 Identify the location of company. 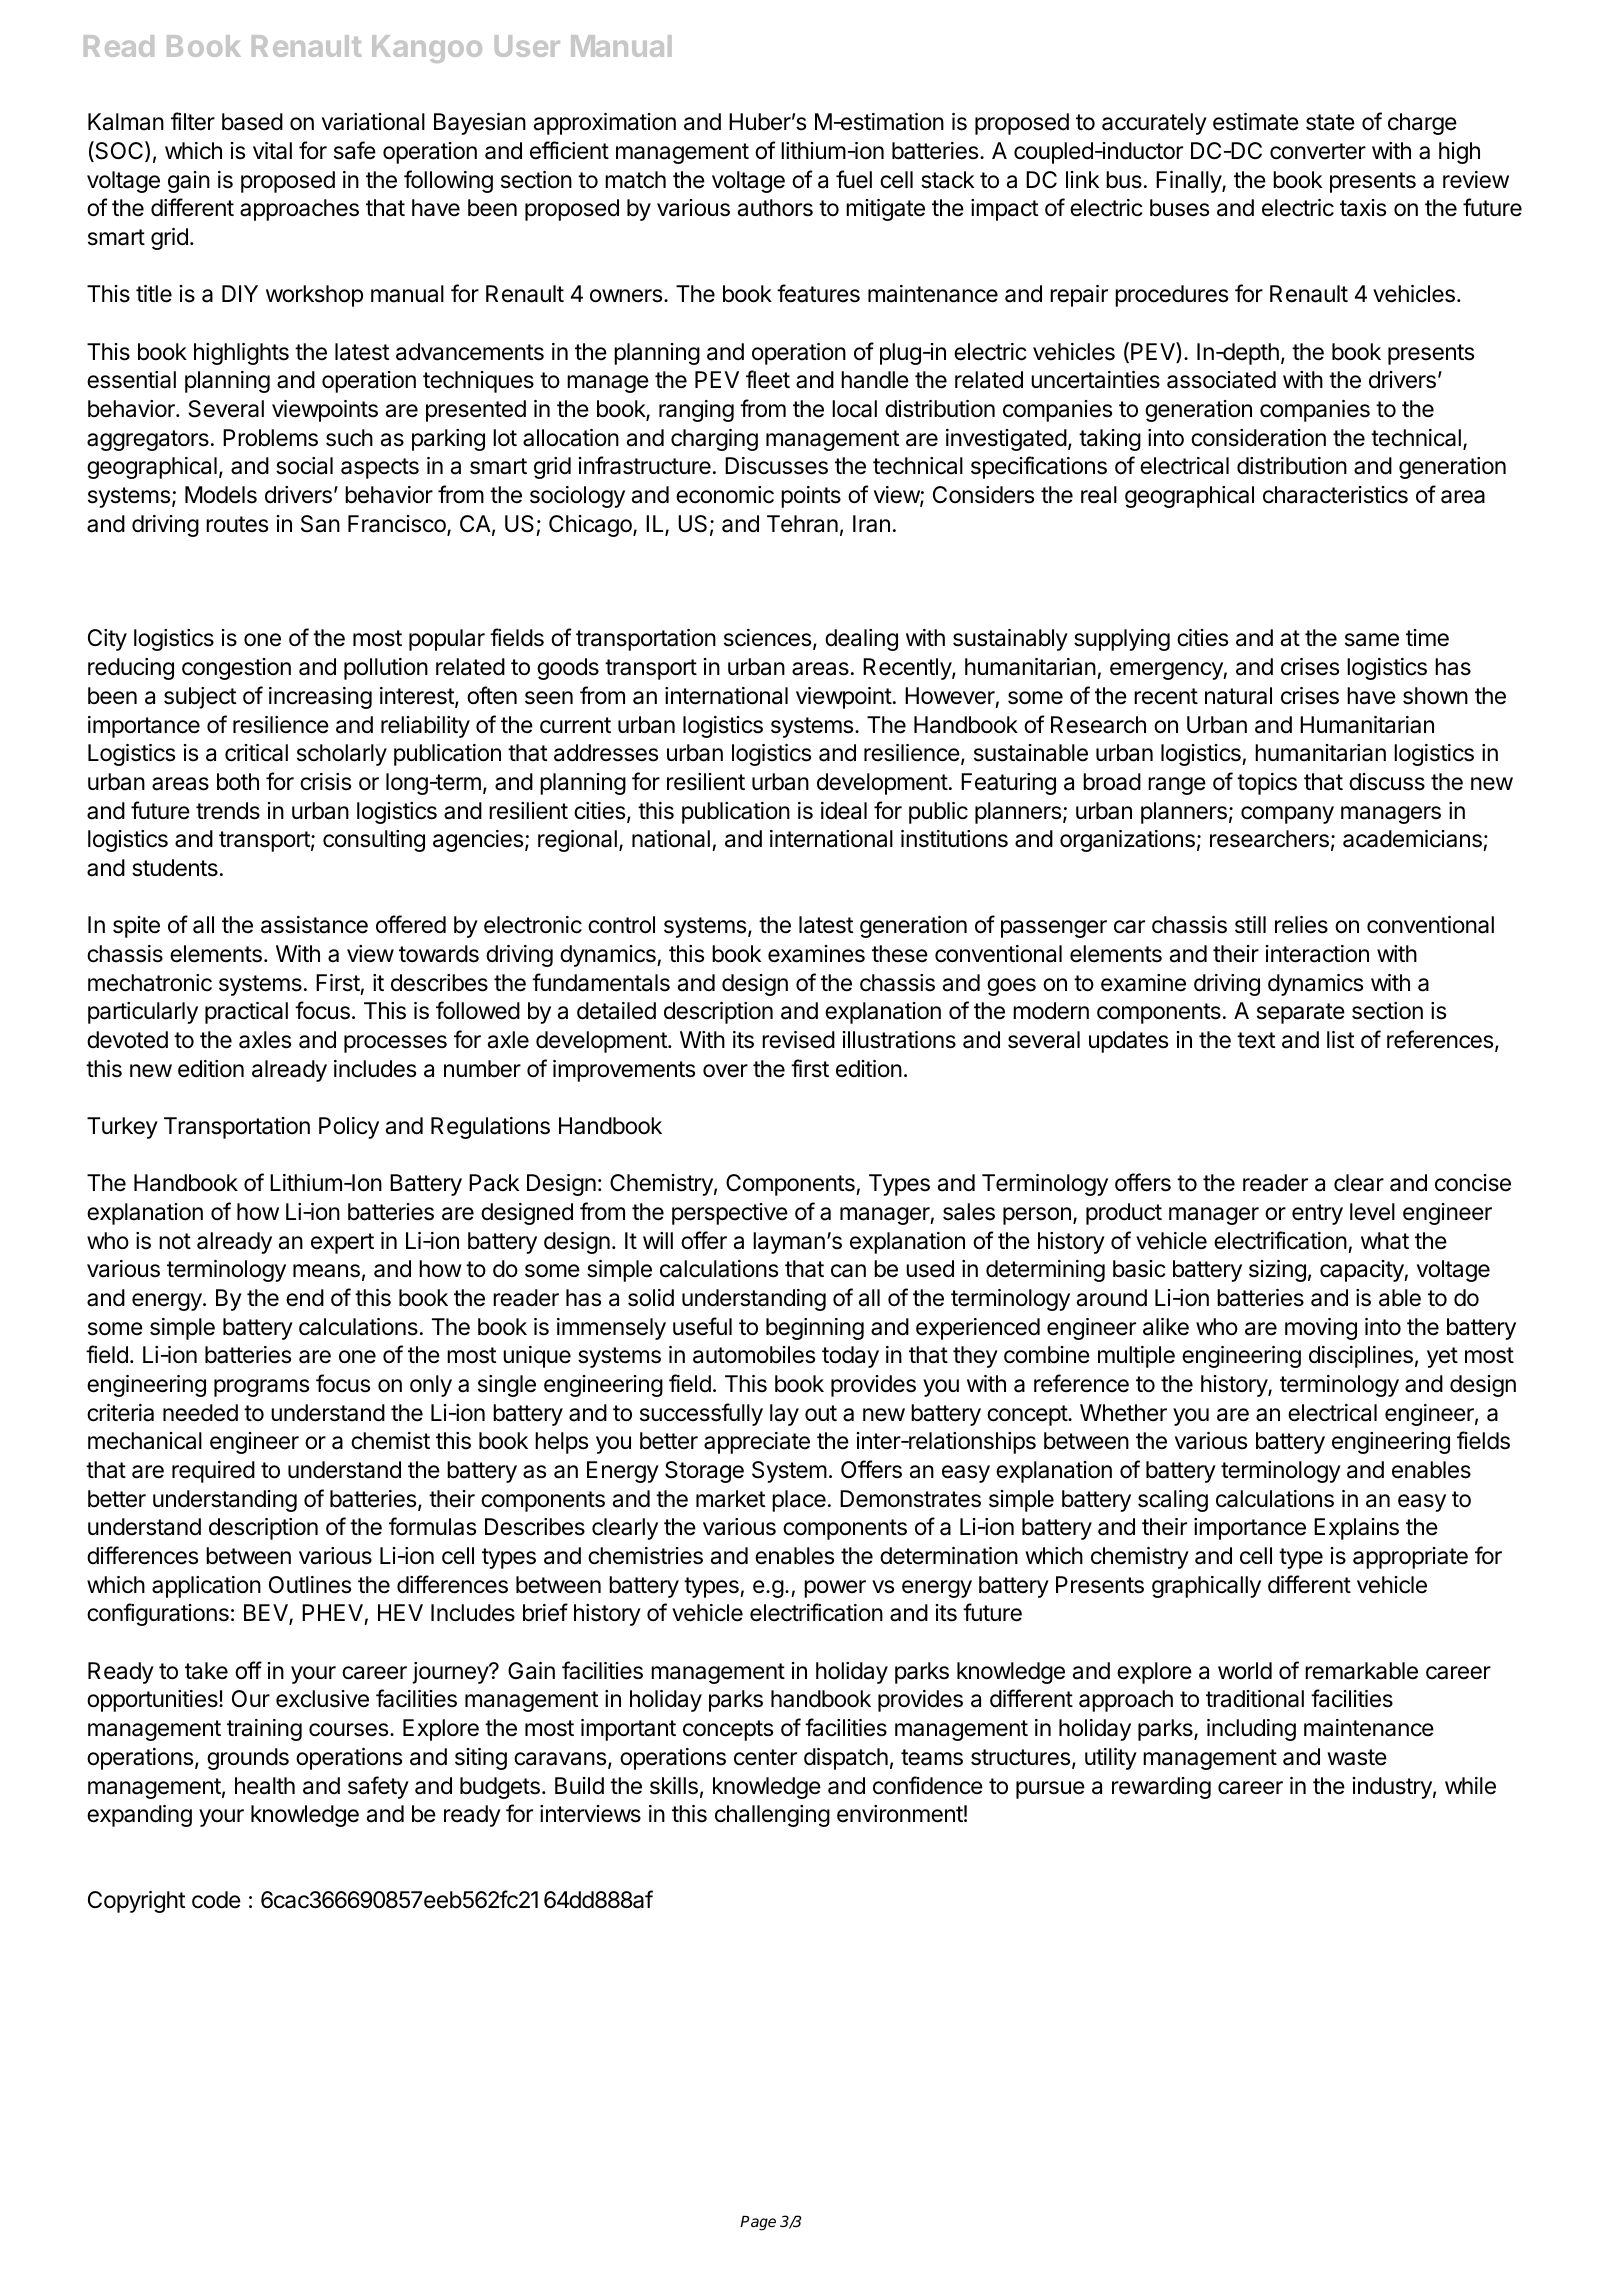
(1287, 815).
